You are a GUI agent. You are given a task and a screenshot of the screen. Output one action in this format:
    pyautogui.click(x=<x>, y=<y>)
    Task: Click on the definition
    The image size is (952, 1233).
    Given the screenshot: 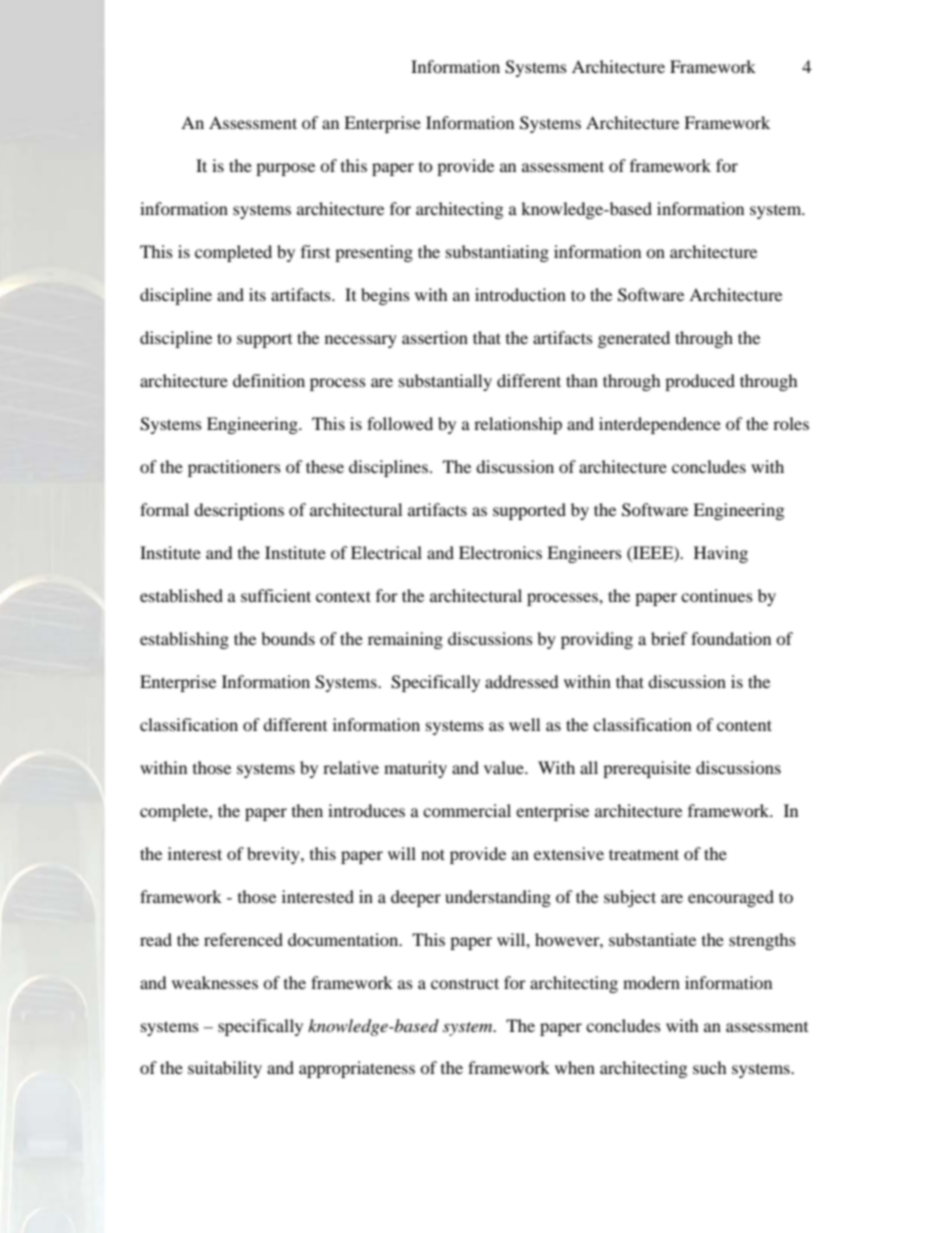 What is the action you would take?
    pyautogui.click(x=269, y=380)
